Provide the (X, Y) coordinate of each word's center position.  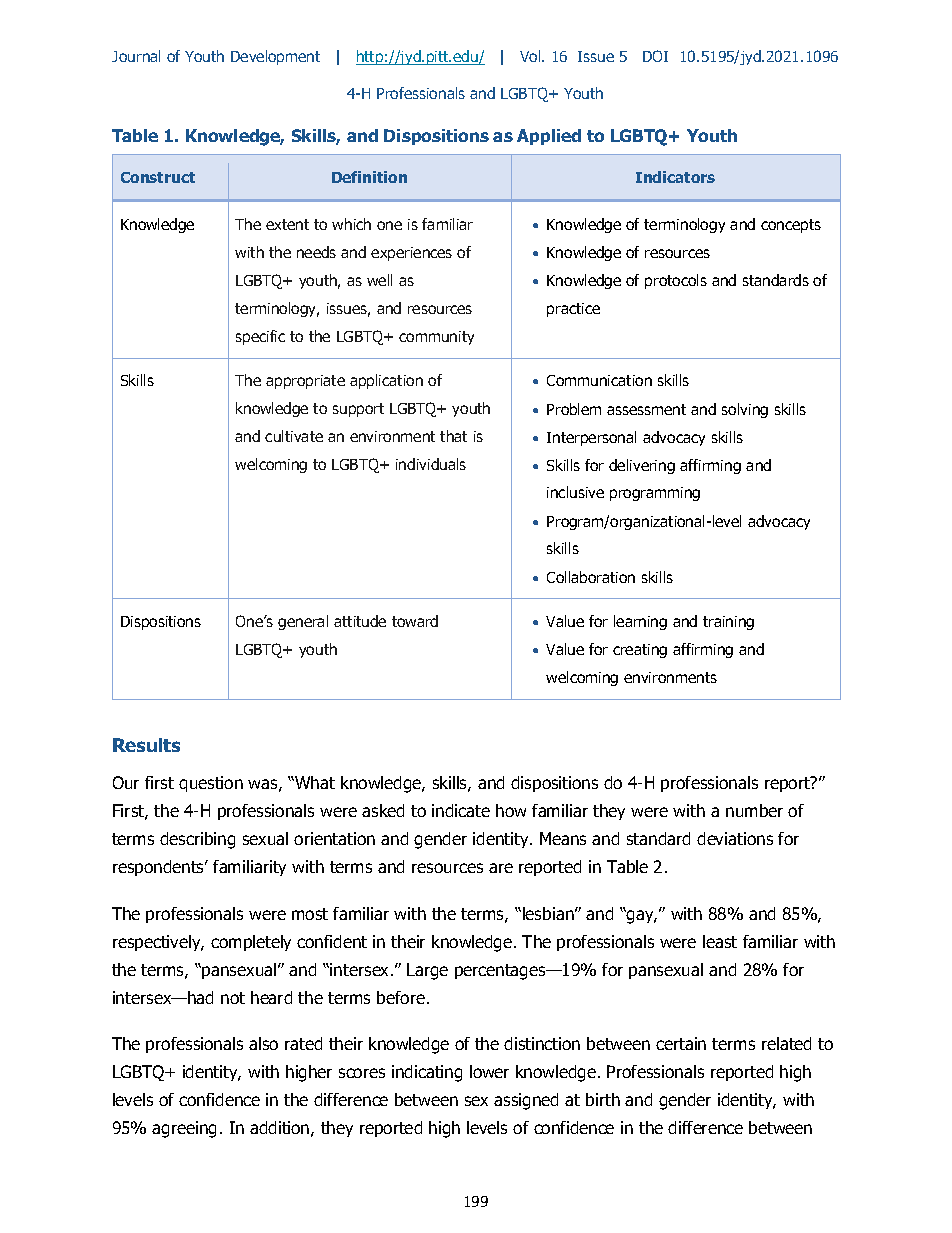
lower (489, 1071)
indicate (461, 810)
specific (260, 337)
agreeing (184, 1129)
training (728, 623)
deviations (735, 838)
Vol (531, 56)
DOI (655, 56)
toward (415, 621)
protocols (676, 281)
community (436, 338)
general (303, 622)
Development (275, 57)
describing (197, 840)
